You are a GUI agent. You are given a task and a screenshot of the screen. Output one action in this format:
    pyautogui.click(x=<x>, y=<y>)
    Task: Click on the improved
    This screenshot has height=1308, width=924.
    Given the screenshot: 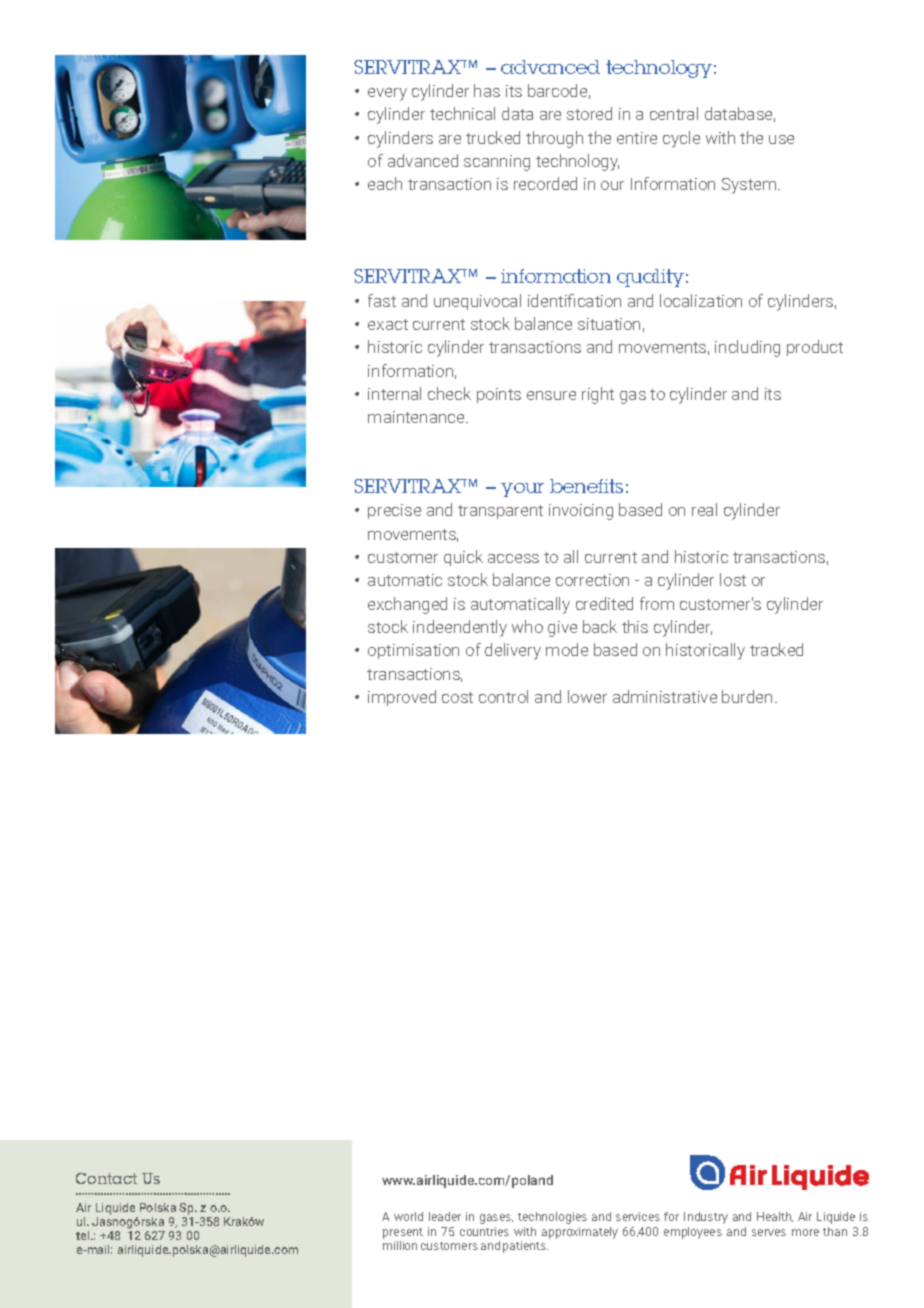 What is the action you would take?
    pyautogui.click(x=402, y=698)
